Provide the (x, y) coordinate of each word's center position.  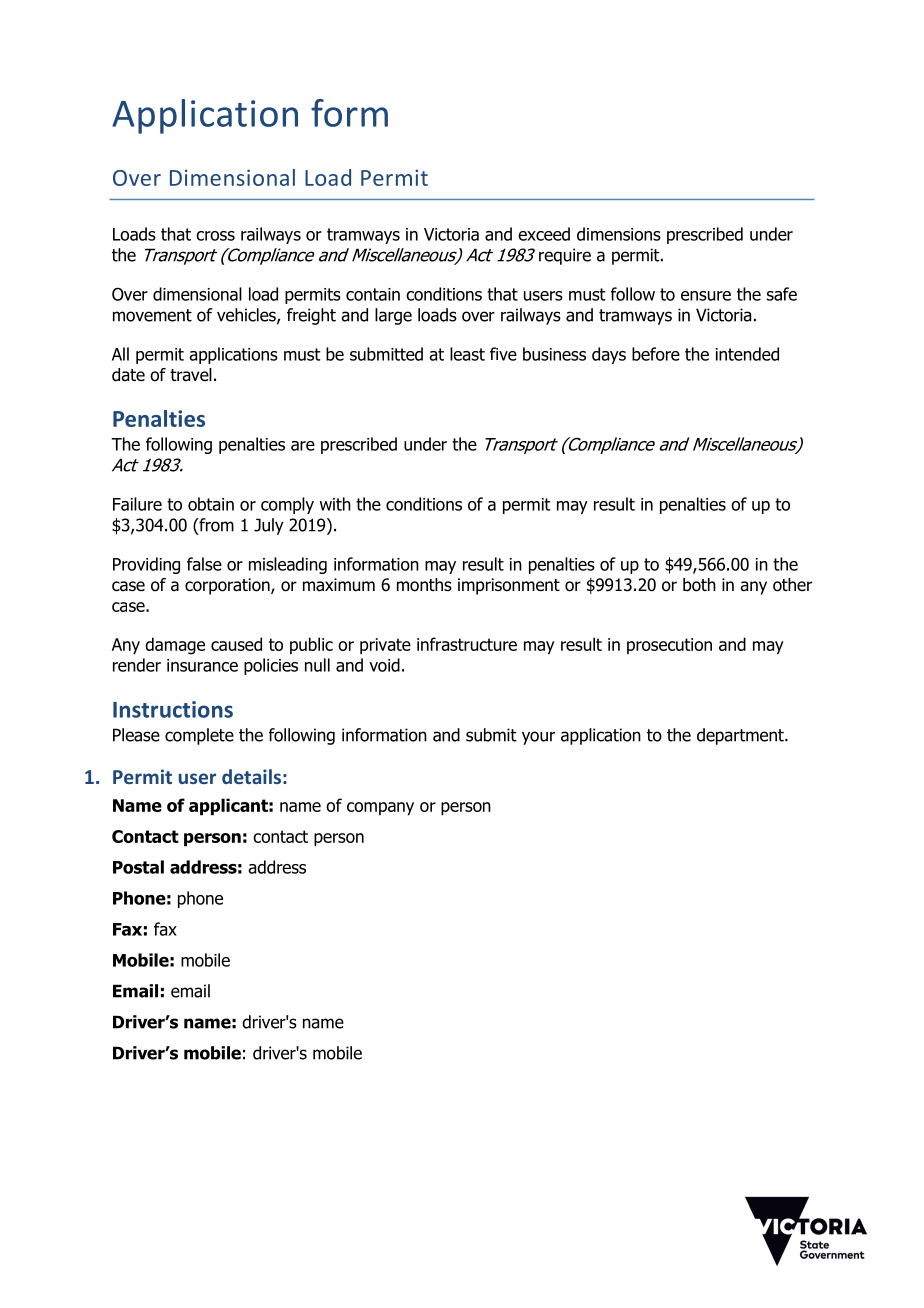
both (699, 585)
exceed (544, 234)
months (424, 585)
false (204, 564)
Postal (138, 867)
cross (215, 236)
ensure (706, 296)
